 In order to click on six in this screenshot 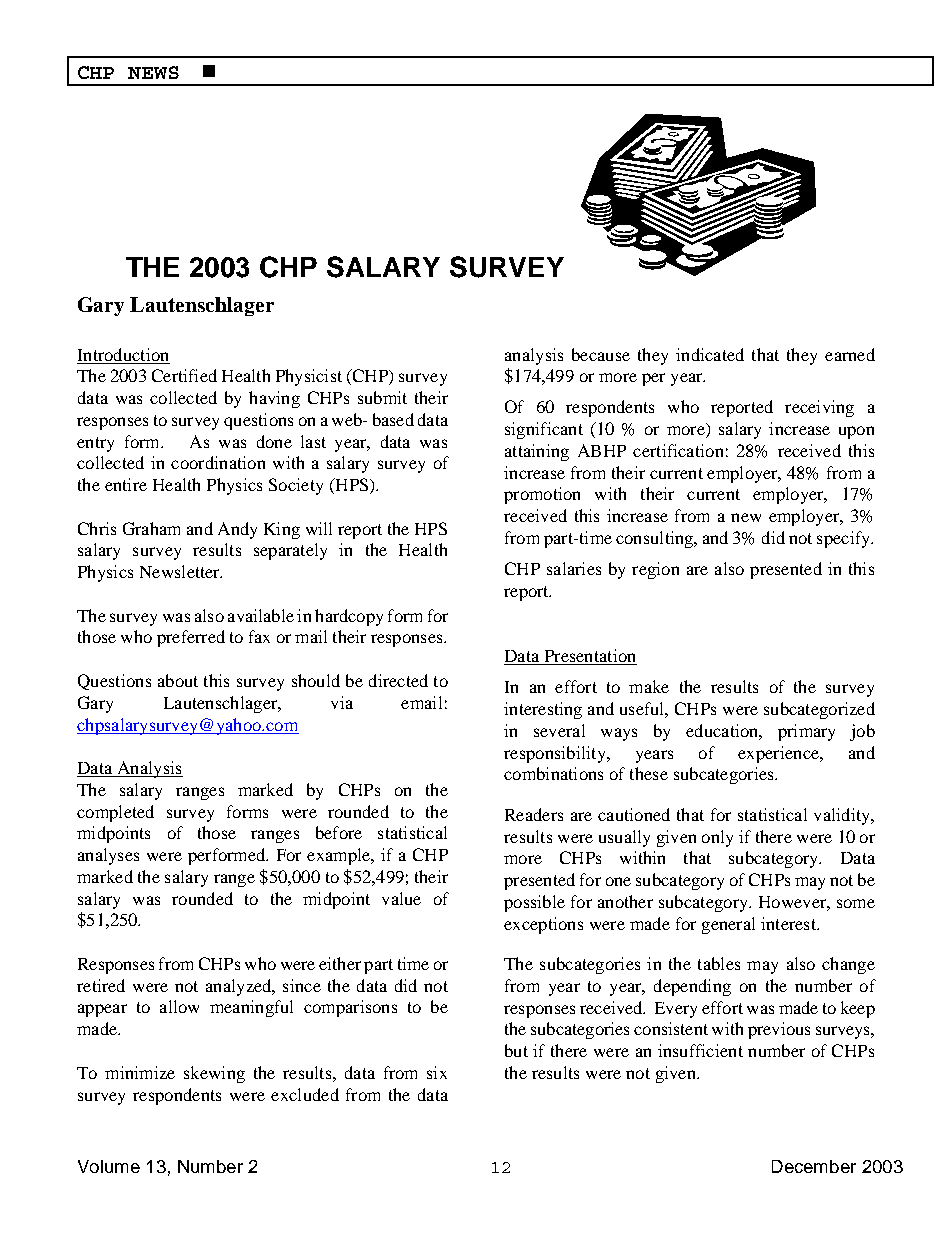, I will do `click(437, 1072)`.
